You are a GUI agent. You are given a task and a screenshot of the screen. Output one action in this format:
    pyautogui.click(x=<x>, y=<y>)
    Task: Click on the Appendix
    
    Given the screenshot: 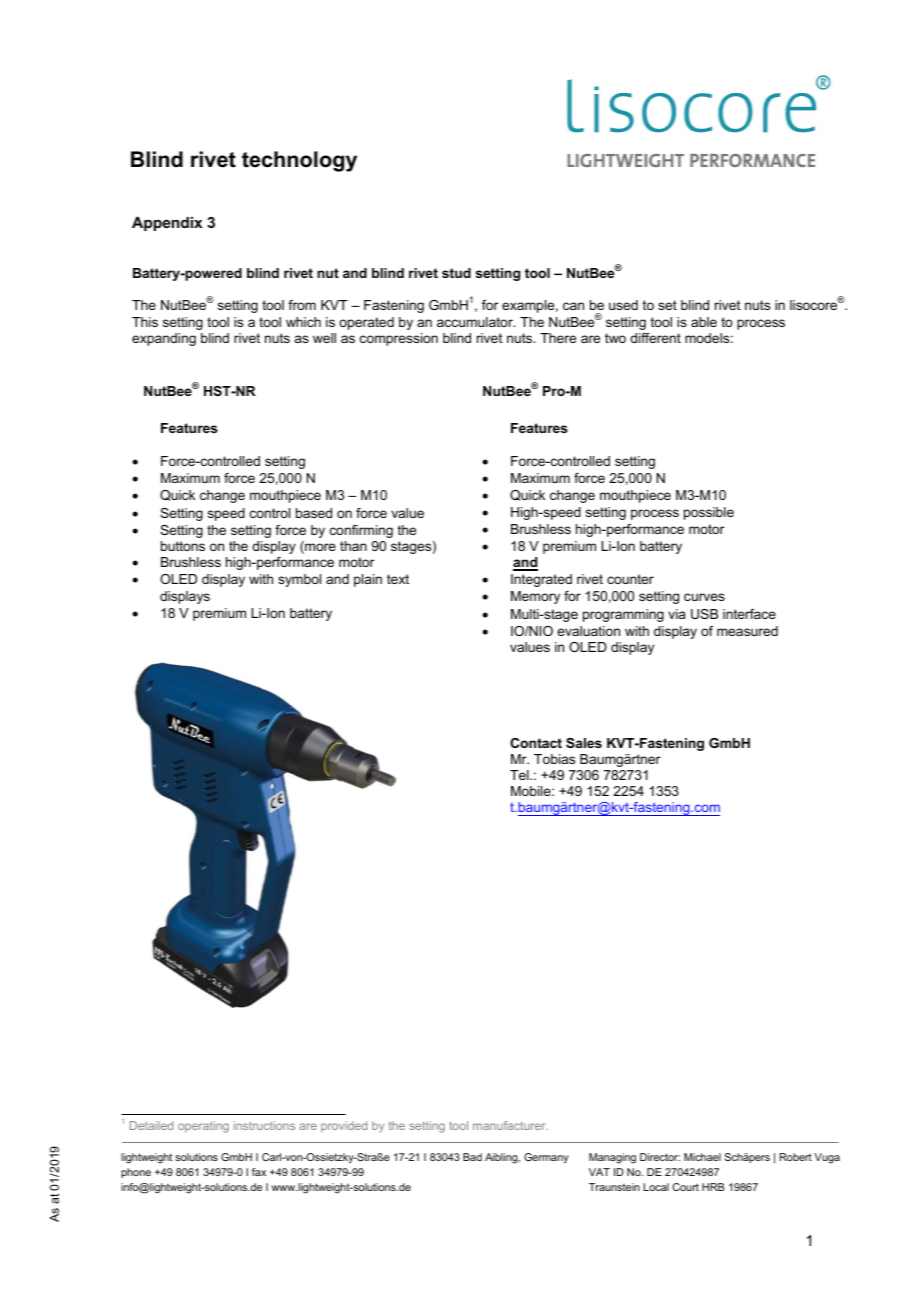 What is the action you would take?
    pyautogui.click(x=167, y=224)
